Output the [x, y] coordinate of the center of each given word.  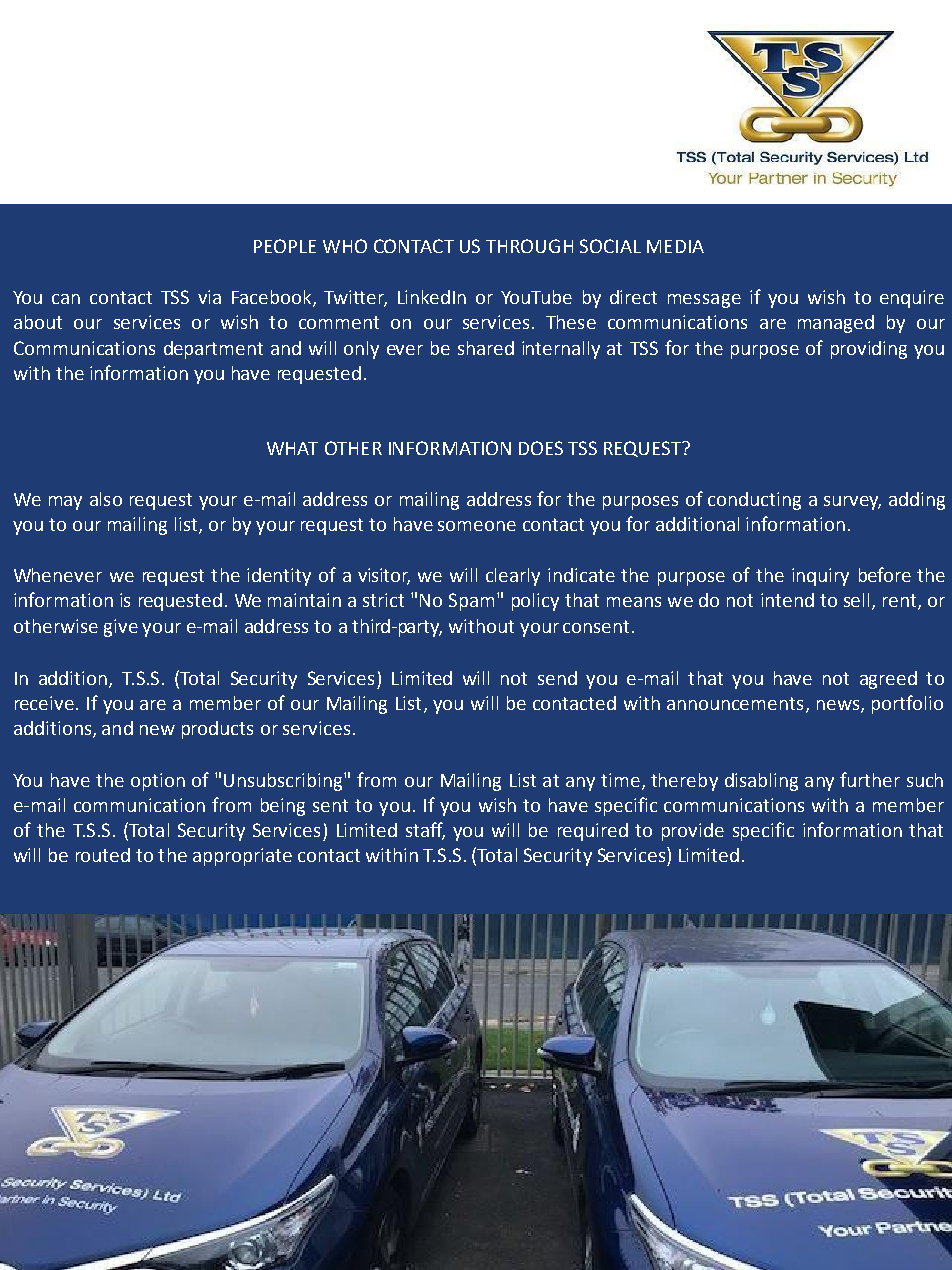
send [557, 678]
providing [869, 350]
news [839, 706]
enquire [912, 299]
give [121, 628]
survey [852, 503]
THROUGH [529, 246]
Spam [471, 602]
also [106, 499]
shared [486, 348]
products [217, 730]
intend [787, 600]
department [213, 350]
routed [103, 855]
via [209, 297]
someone [477, 526]
